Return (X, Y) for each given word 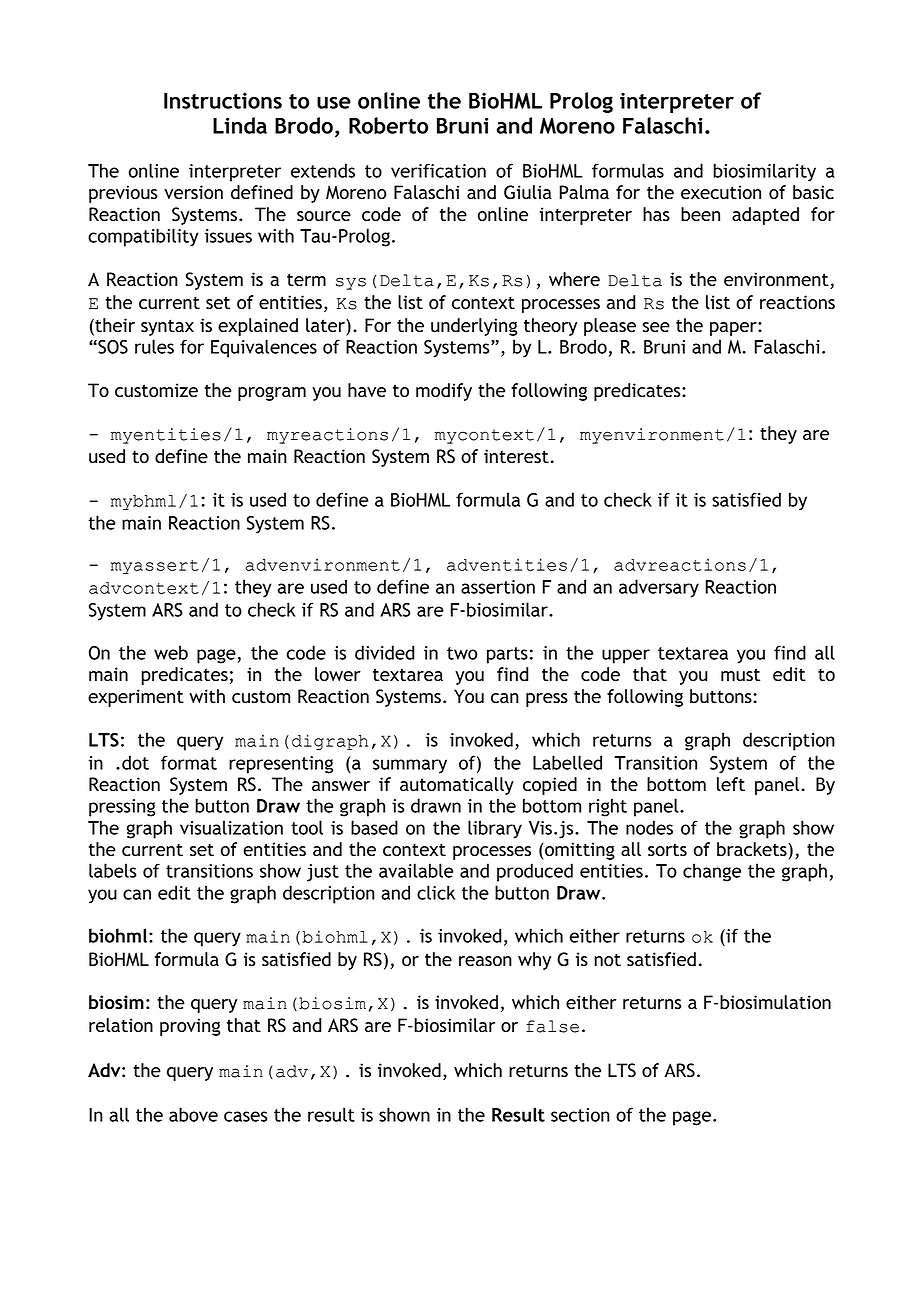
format (189, 762)
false (552, 1026)
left (731, 784)
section (580, 1115)
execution (721, 192)
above (193, 1114)
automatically (457, 786)
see (656, 327)
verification (438, 170)
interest (517, 456)
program (272, 394)
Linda (240, 125)
